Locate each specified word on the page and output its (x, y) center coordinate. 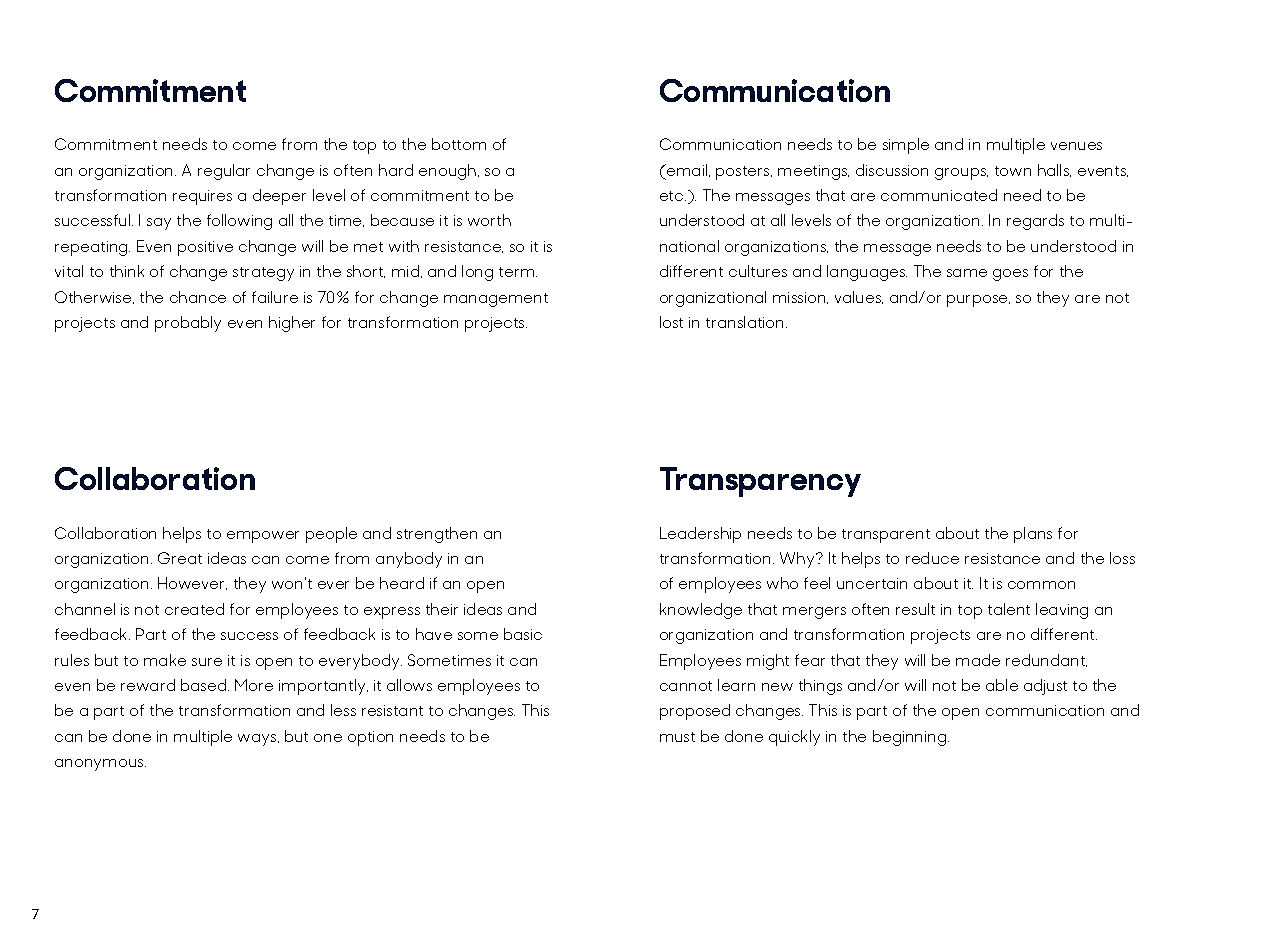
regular (224, 172)
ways (258, 740)
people (331, 535)
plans (1033, 535)
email (687, 170)
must (677, 737)
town (1013, 171)
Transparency (760, 482)
